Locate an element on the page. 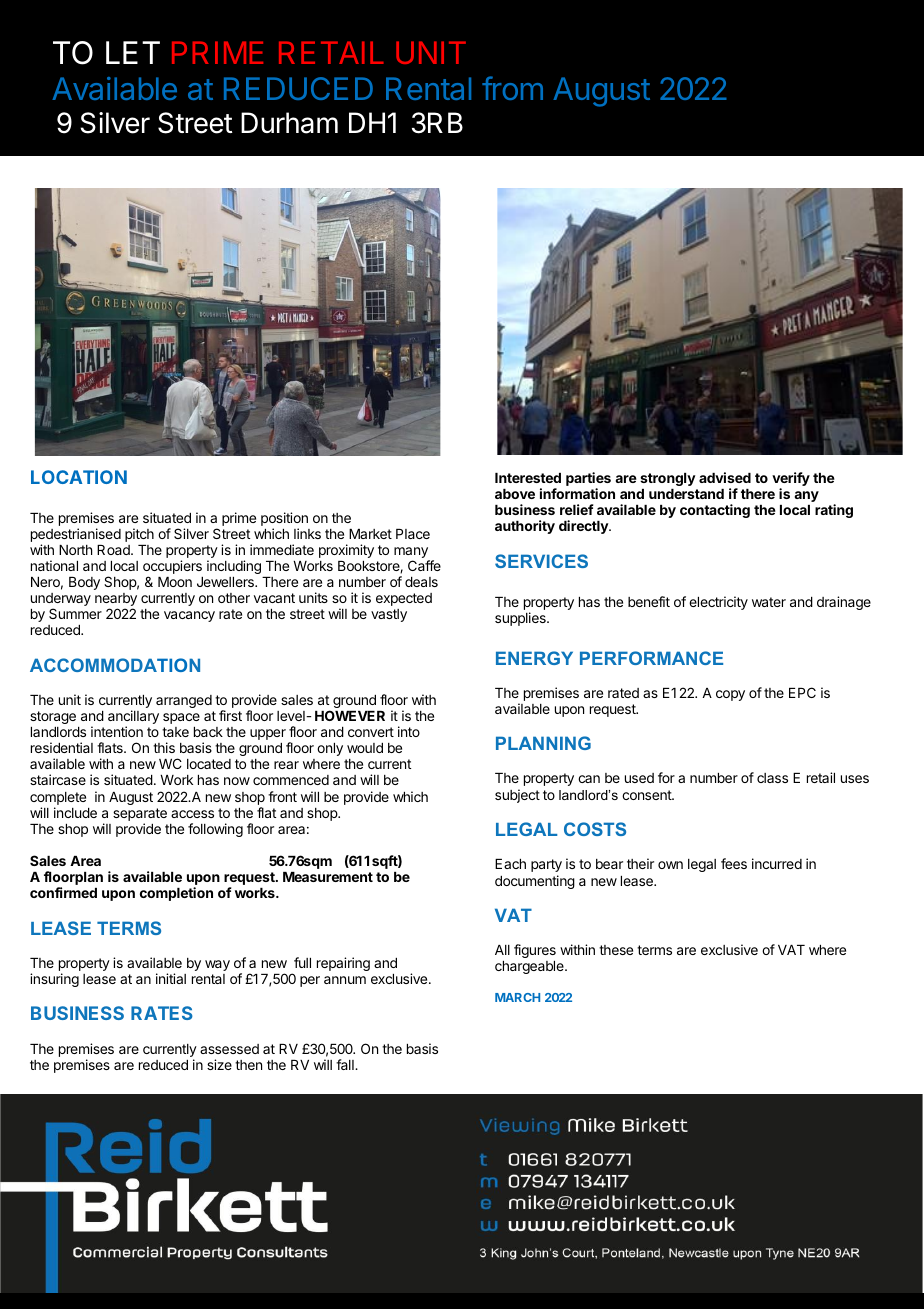 Image resolution: width=924 pixels, height=1309 pixels. occupiers is located at coordinates (172, 568).
